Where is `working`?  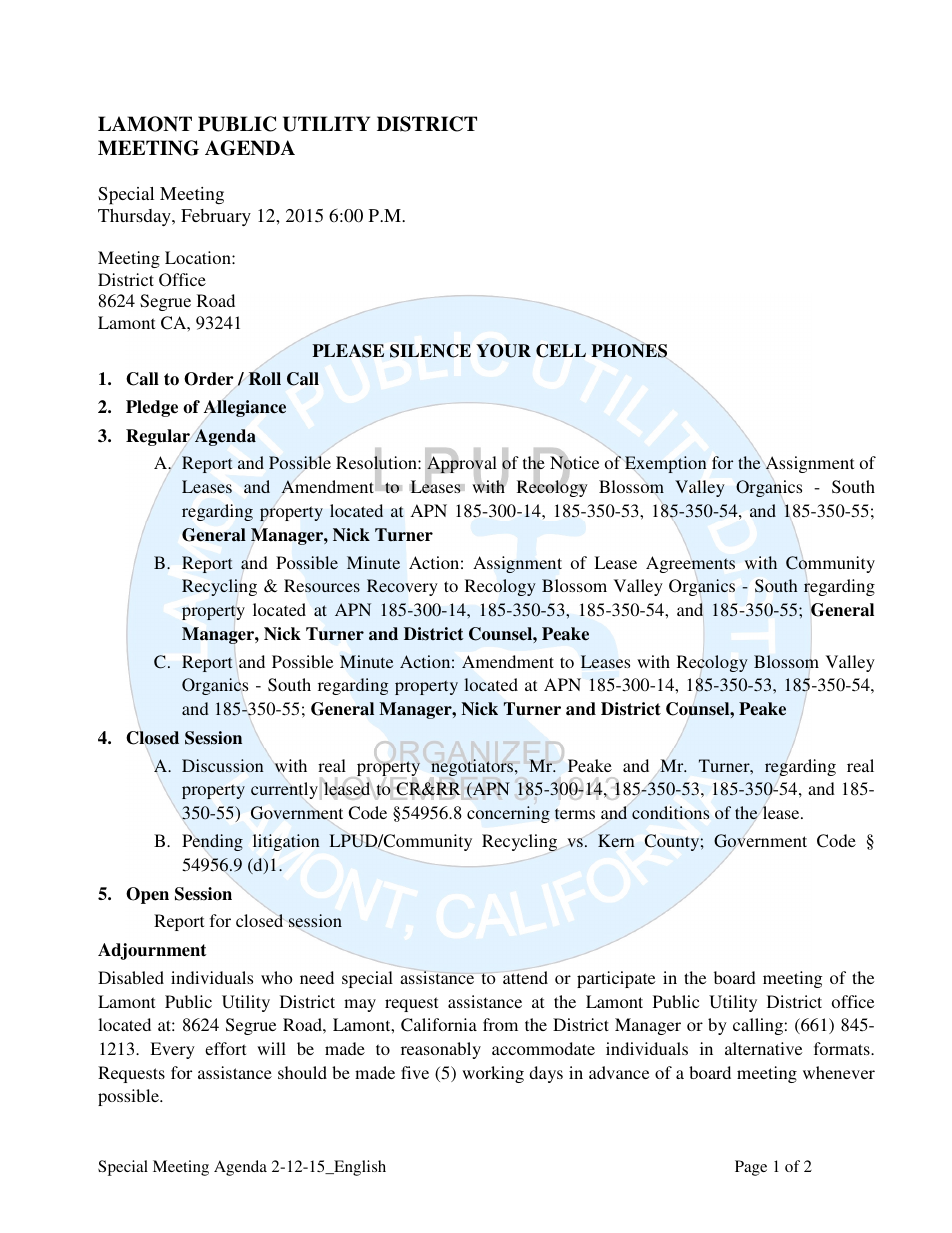
working is located at coordinates (493, 1074).
